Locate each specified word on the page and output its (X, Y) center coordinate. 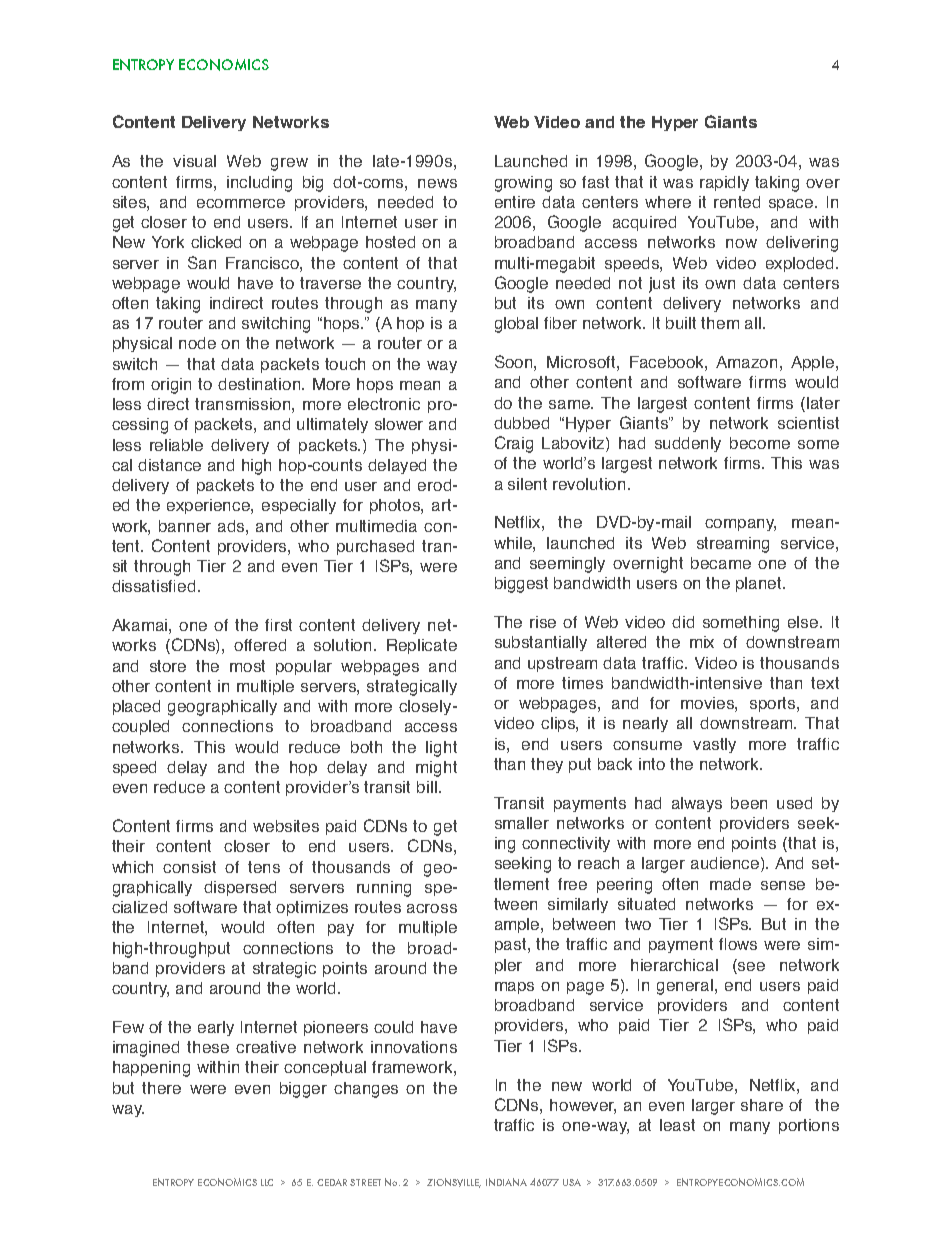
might (436, 769)
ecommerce (241, 203)
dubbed (521, 423)
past (512, 945)
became (721, 563)
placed (136, 707)
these (208, 1047)
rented (737, 202)
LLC (267, 1182)
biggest (521, 585)
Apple (814, 363)
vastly (714, 745)
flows (738, 944)
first (278, 625)
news (437, 183)
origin (171, 386)
